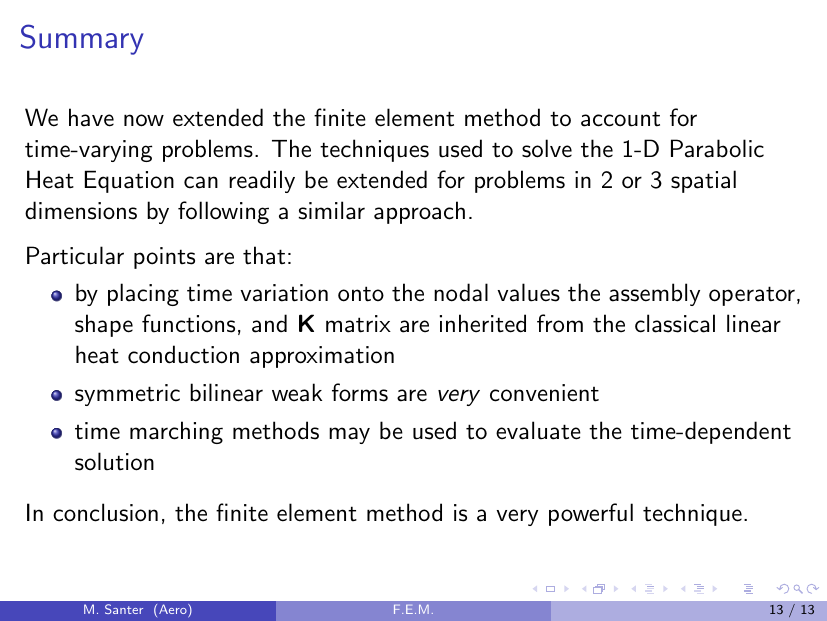  What do you see at coordinates (591, 514) in the page?
I see `powerful` at bounding box center [591, 514].
